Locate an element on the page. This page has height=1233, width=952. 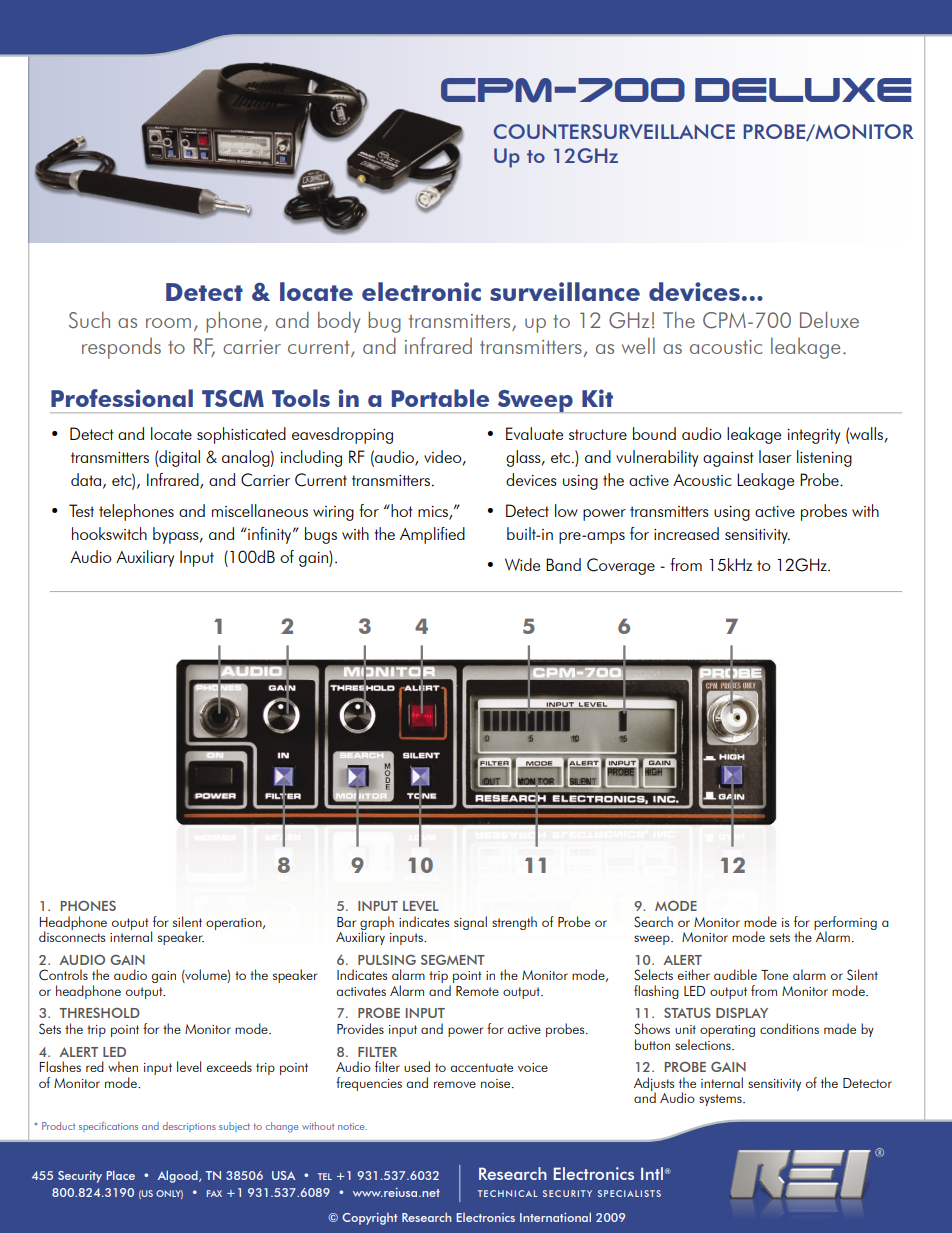
signal is located at coordinates (470, 923).
